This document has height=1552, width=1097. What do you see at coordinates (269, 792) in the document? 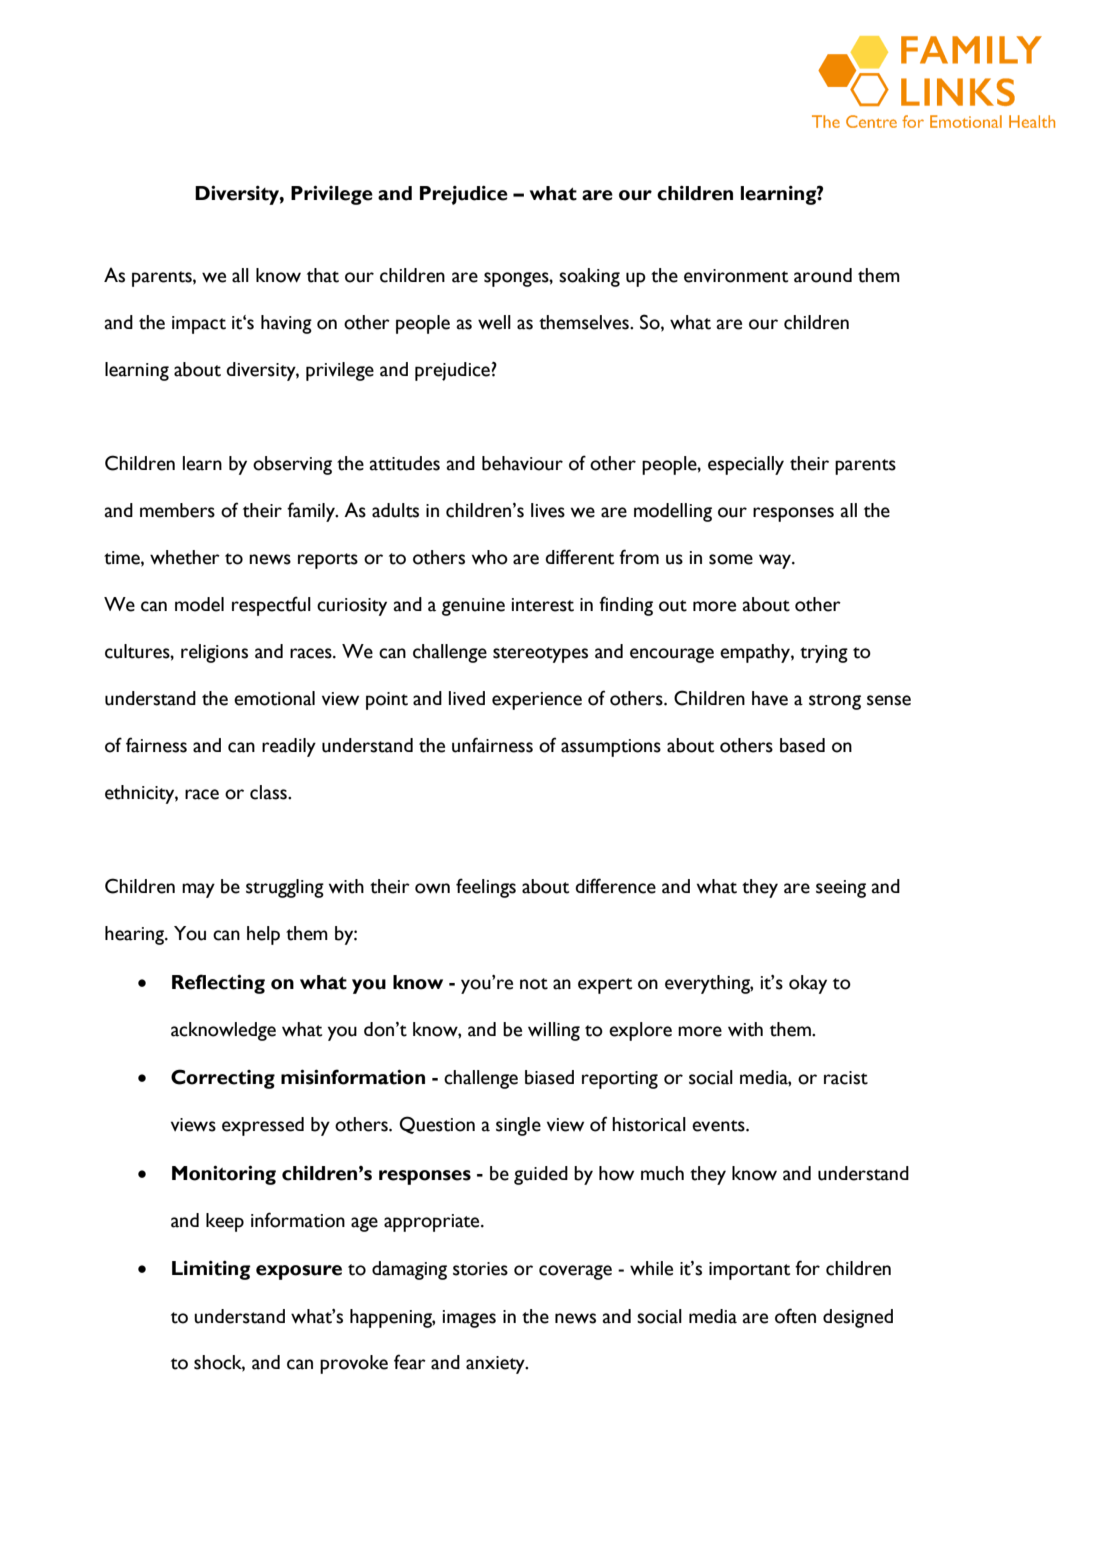
I see `class` at bounding box center [269, 792].
